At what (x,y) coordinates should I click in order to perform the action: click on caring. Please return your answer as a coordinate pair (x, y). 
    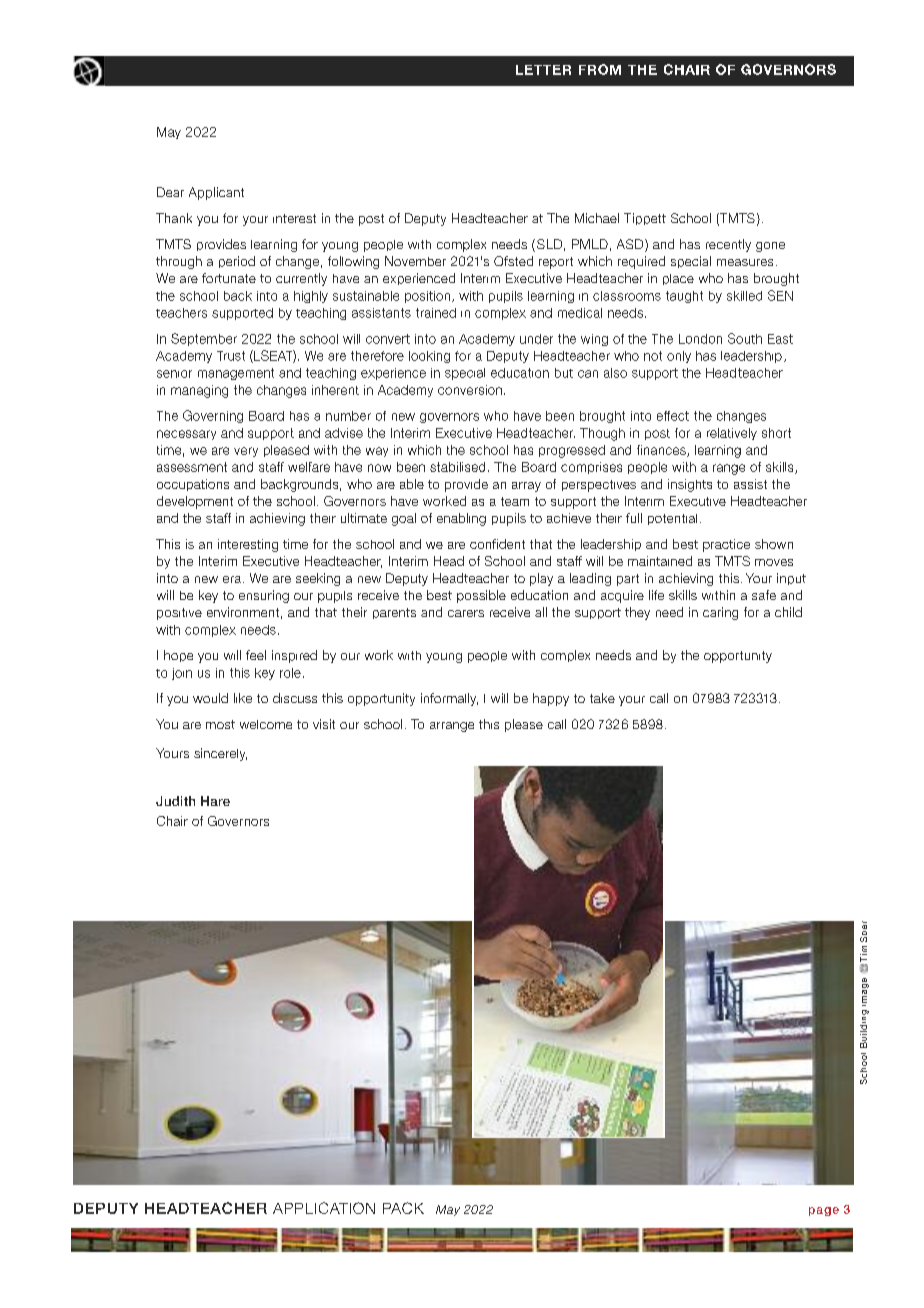
    Looking at the image, I should click on (720, 613).
